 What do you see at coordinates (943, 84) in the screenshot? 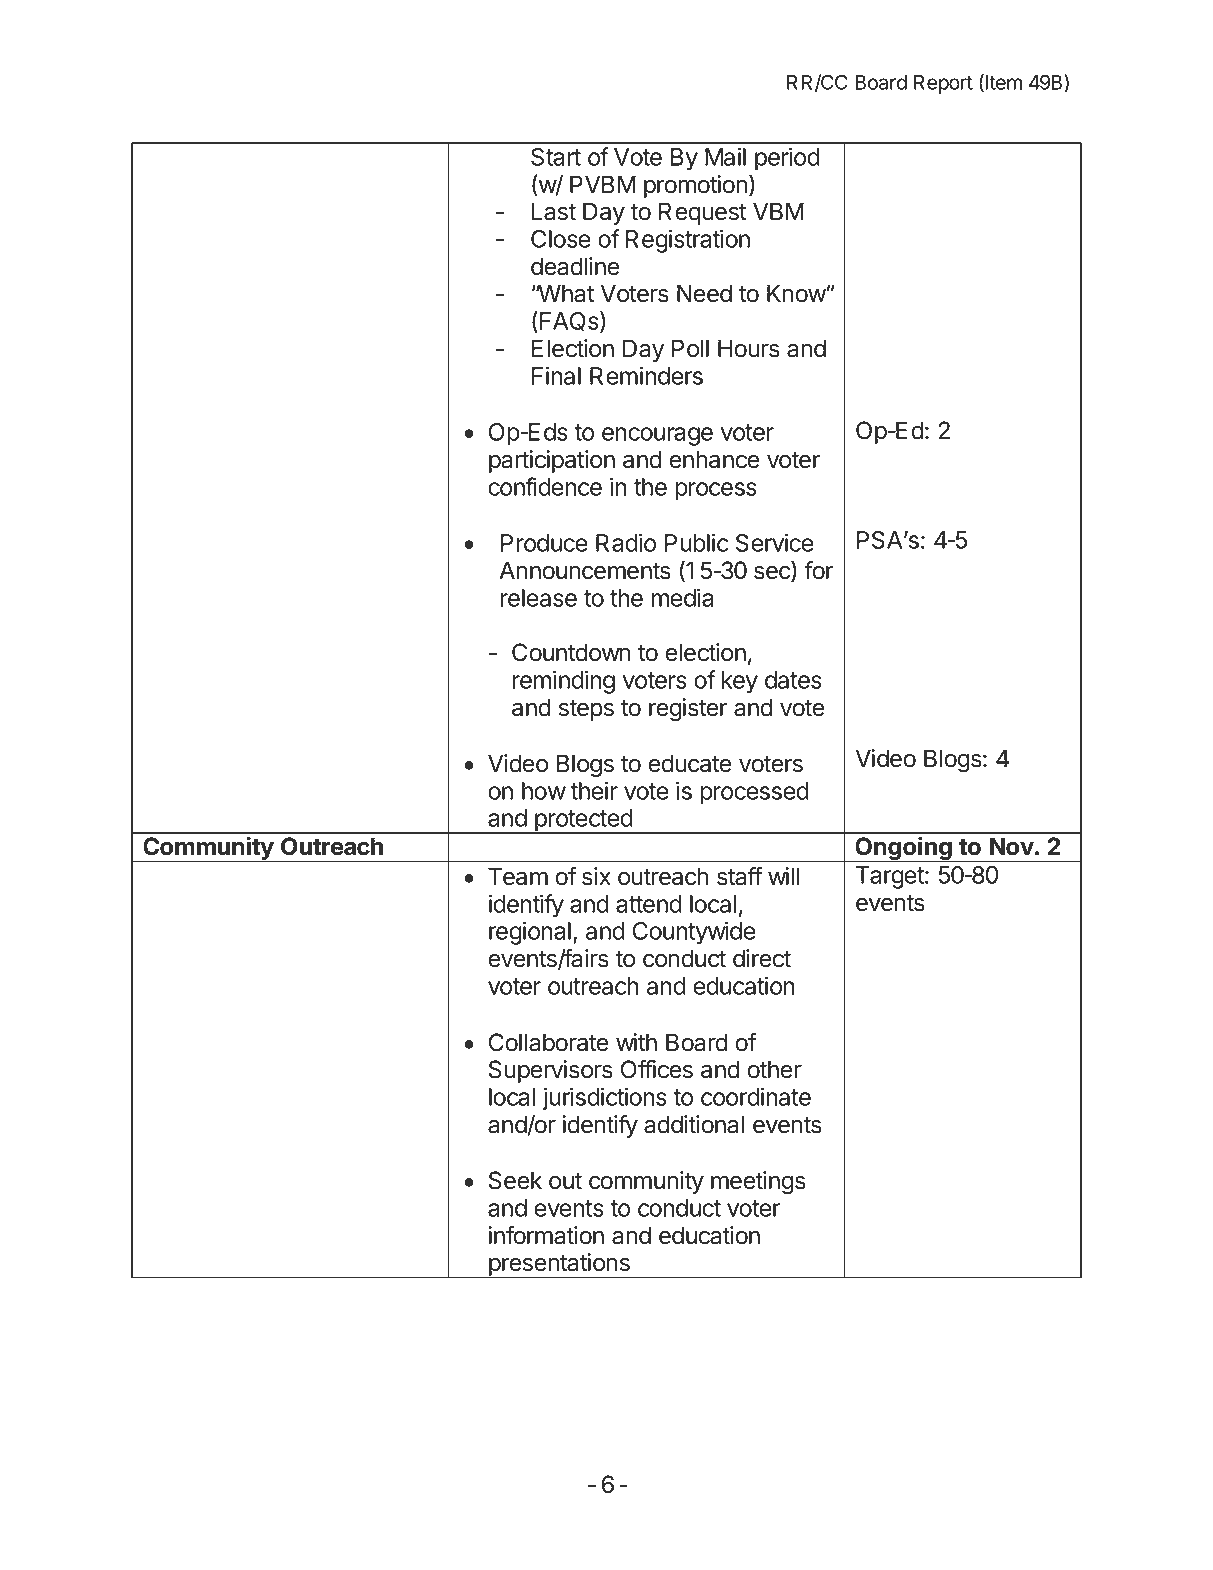
I see `Report` at bounding box center [943, 84].
